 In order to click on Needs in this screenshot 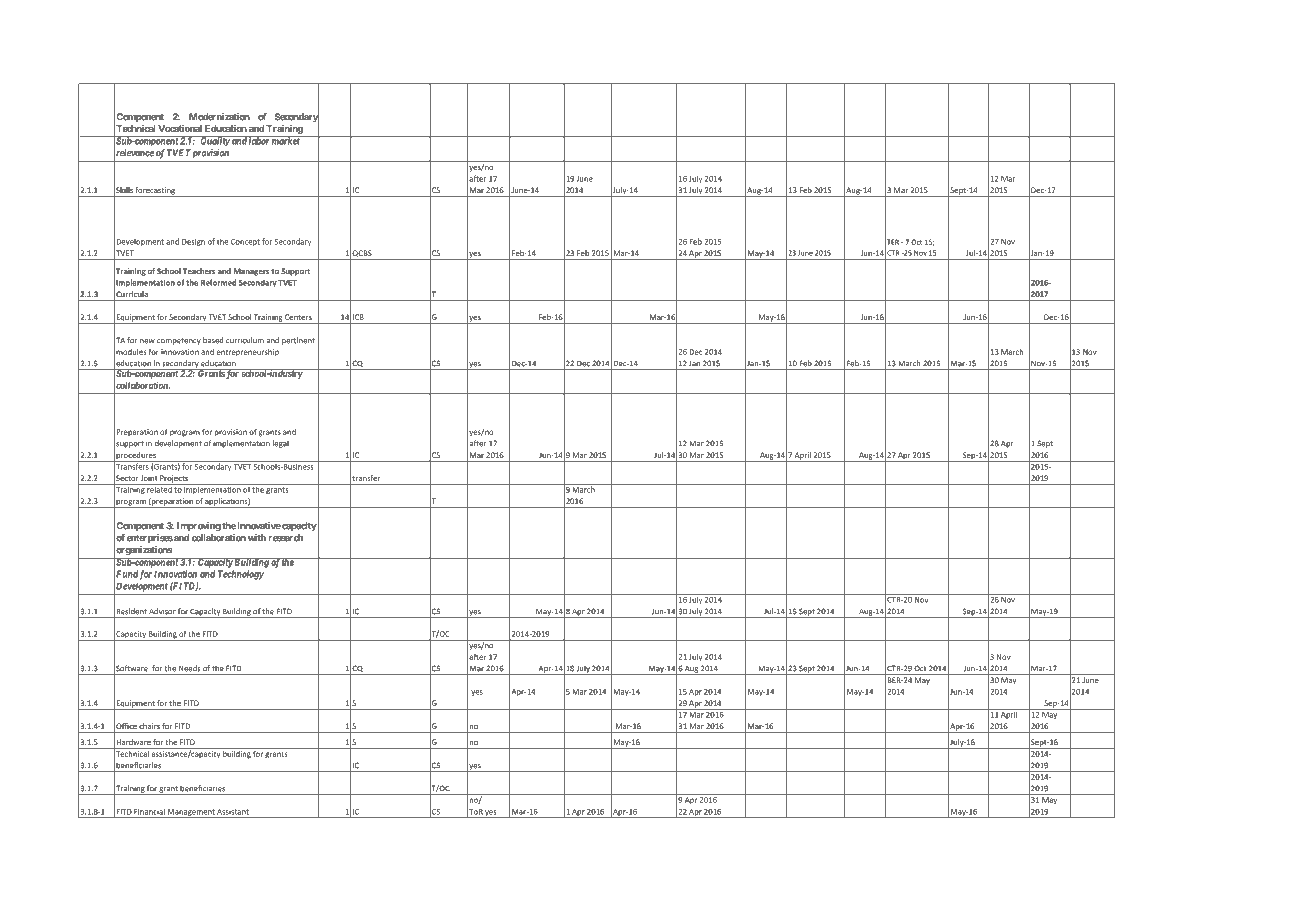, I will do `click(190, 668)`.
